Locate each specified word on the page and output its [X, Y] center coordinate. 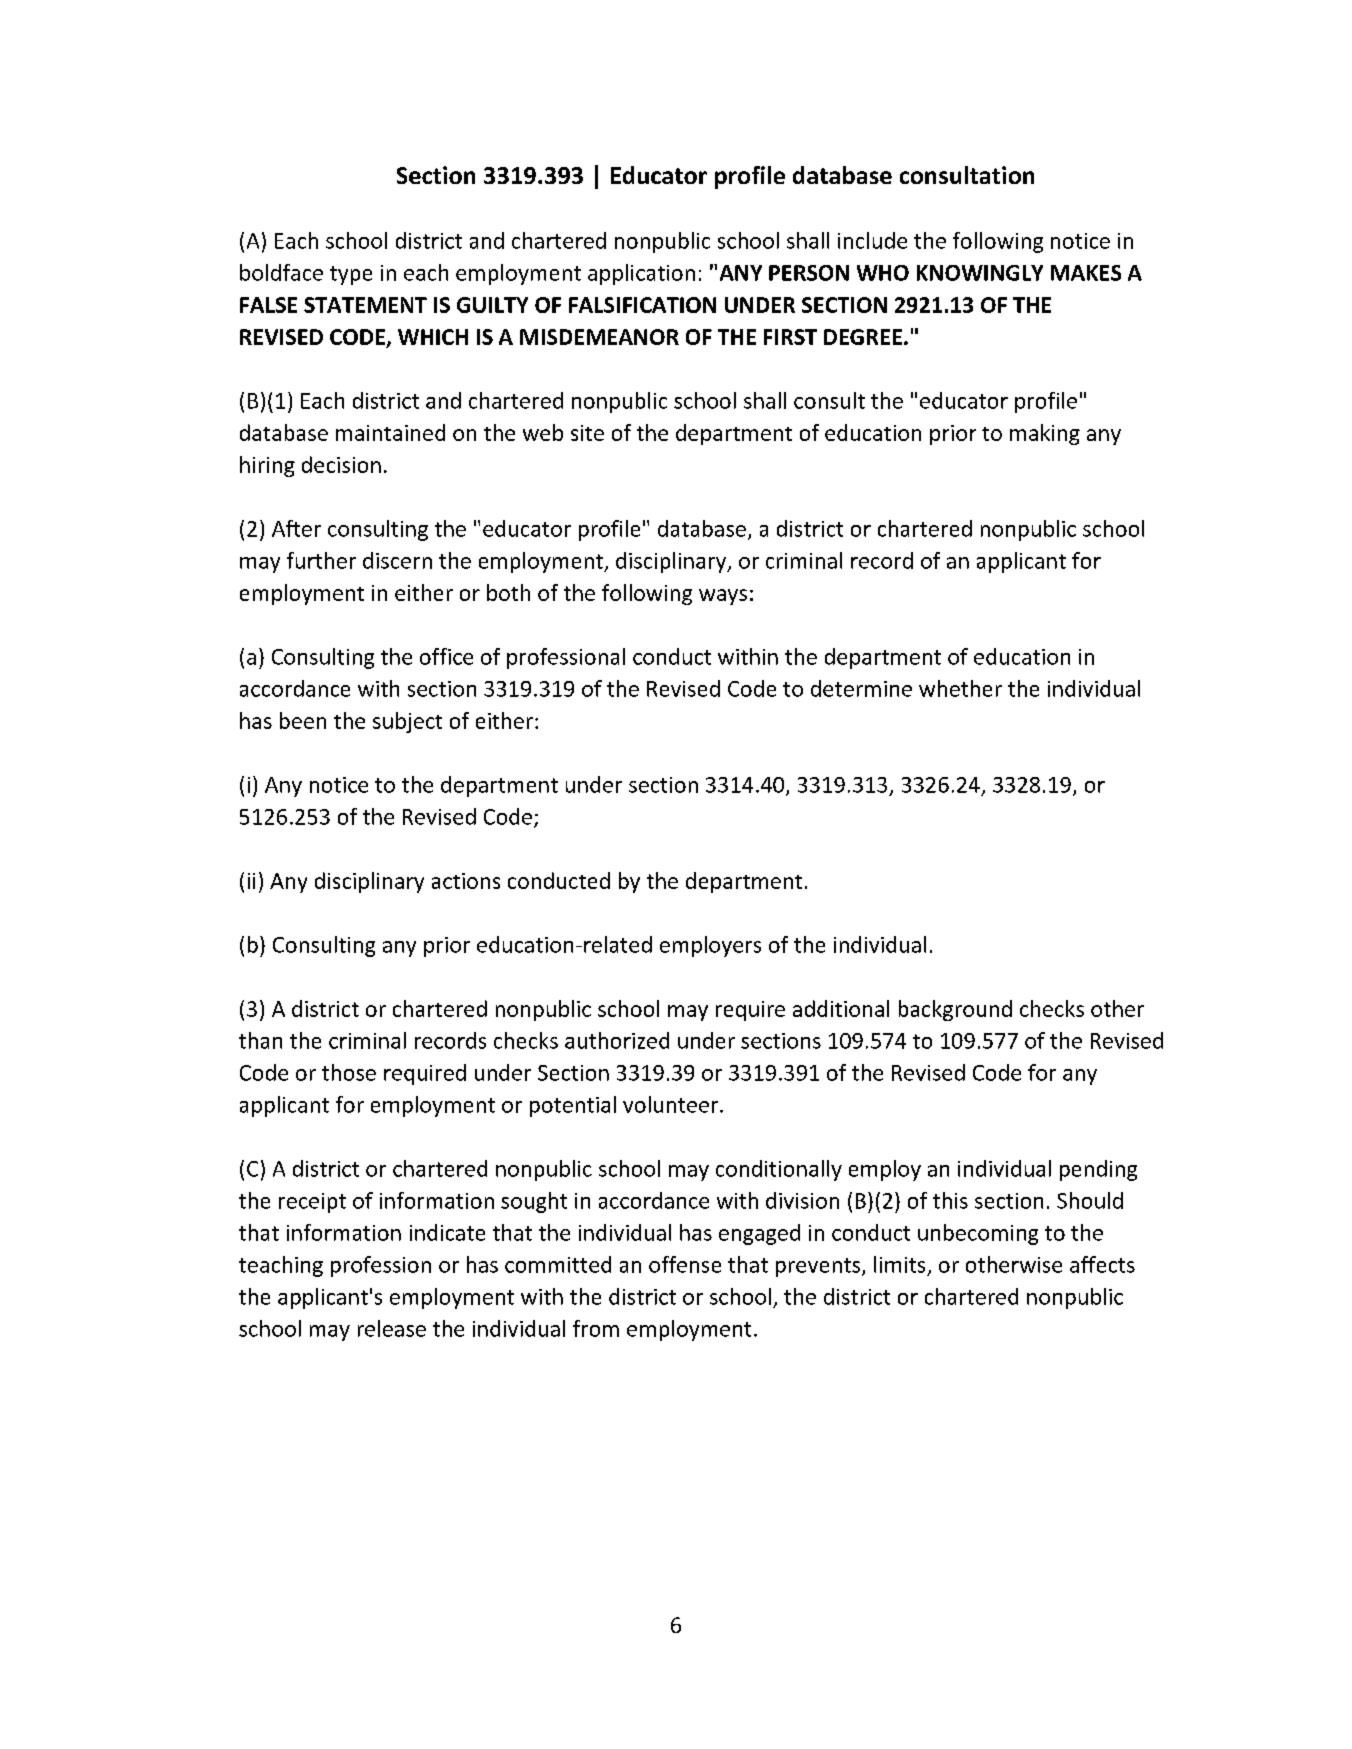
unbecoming [978, 1234]
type [351, 275]
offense [685, 1264]
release [392, 1328]
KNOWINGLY [980, 273]
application [641, 274]
